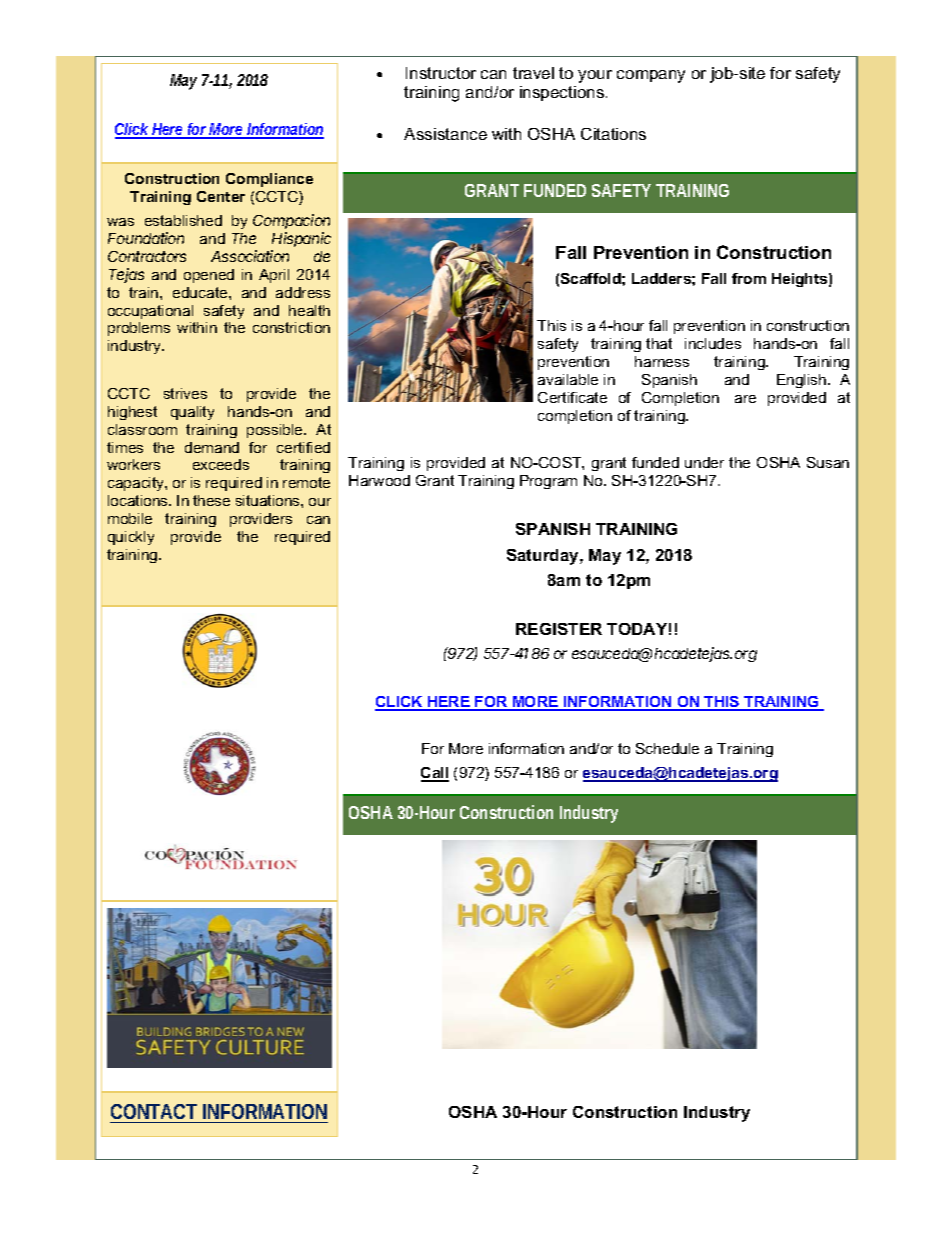 The width and height of the image is (952, 1233). What do you see at coordinates (667, 748) in the image?
I see `Schedule` at bounding box center [667, 748].
